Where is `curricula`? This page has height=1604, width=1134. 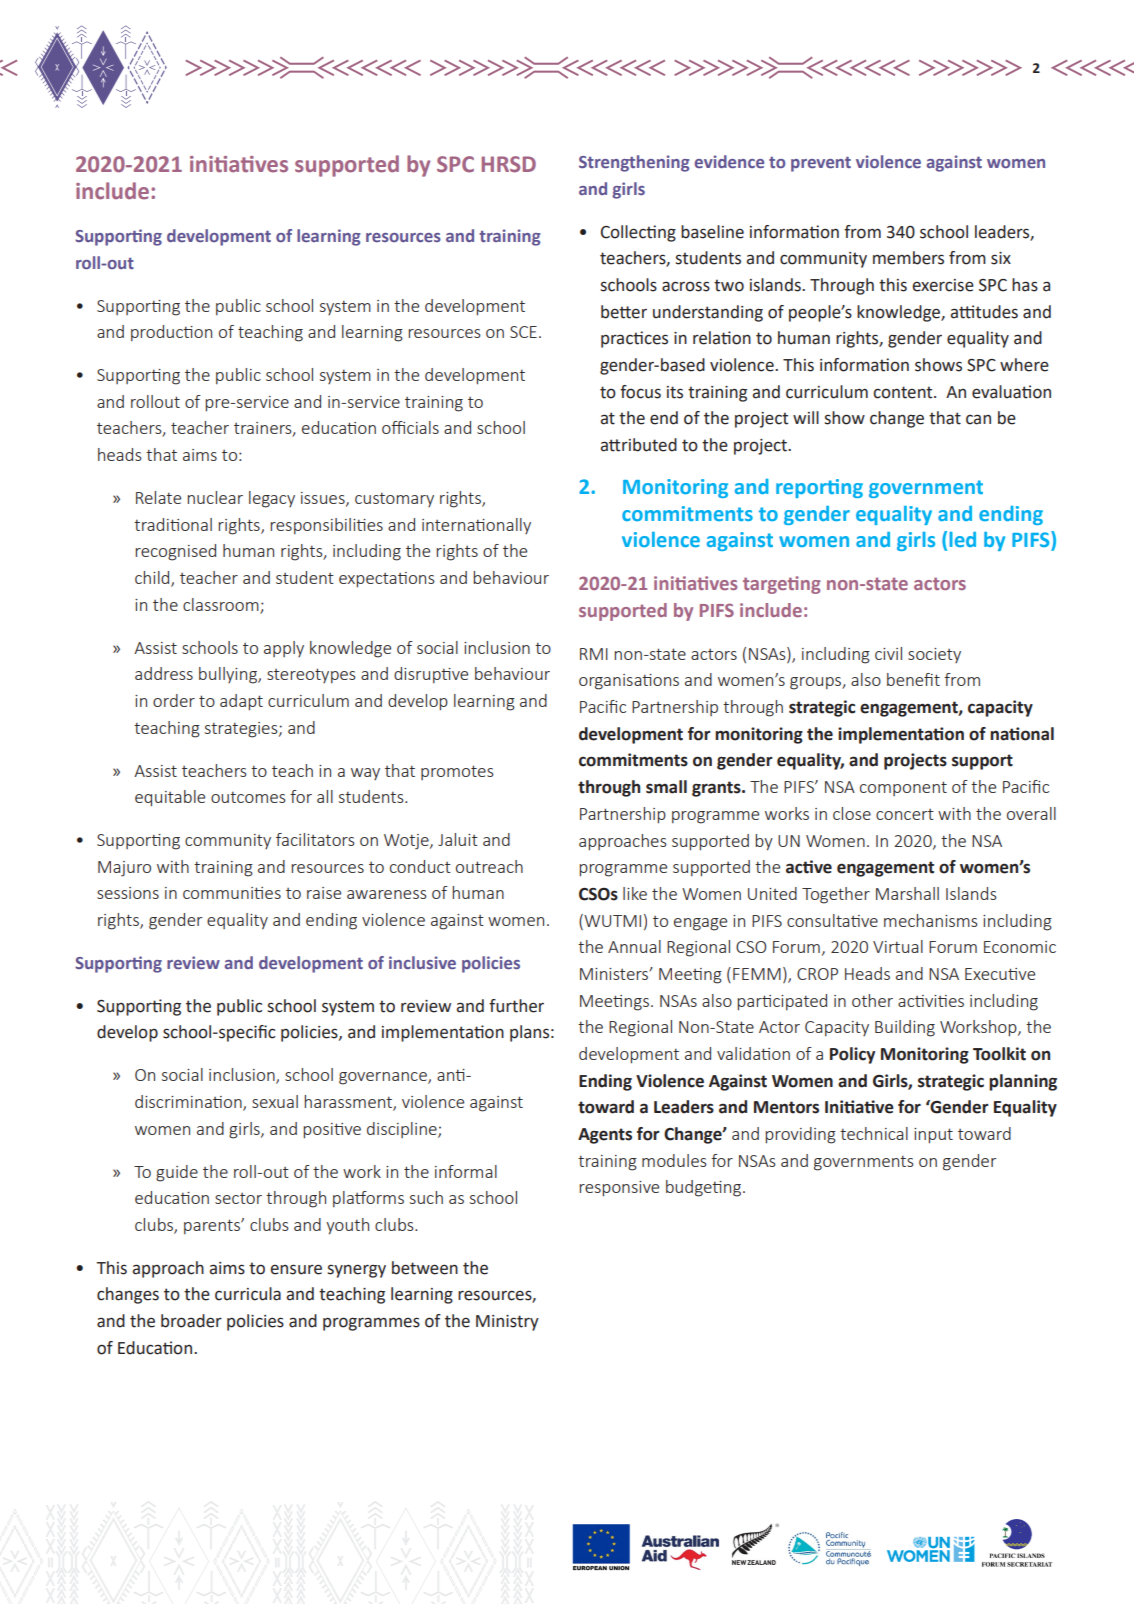
curricula is located at coordinates (248, 1294).
